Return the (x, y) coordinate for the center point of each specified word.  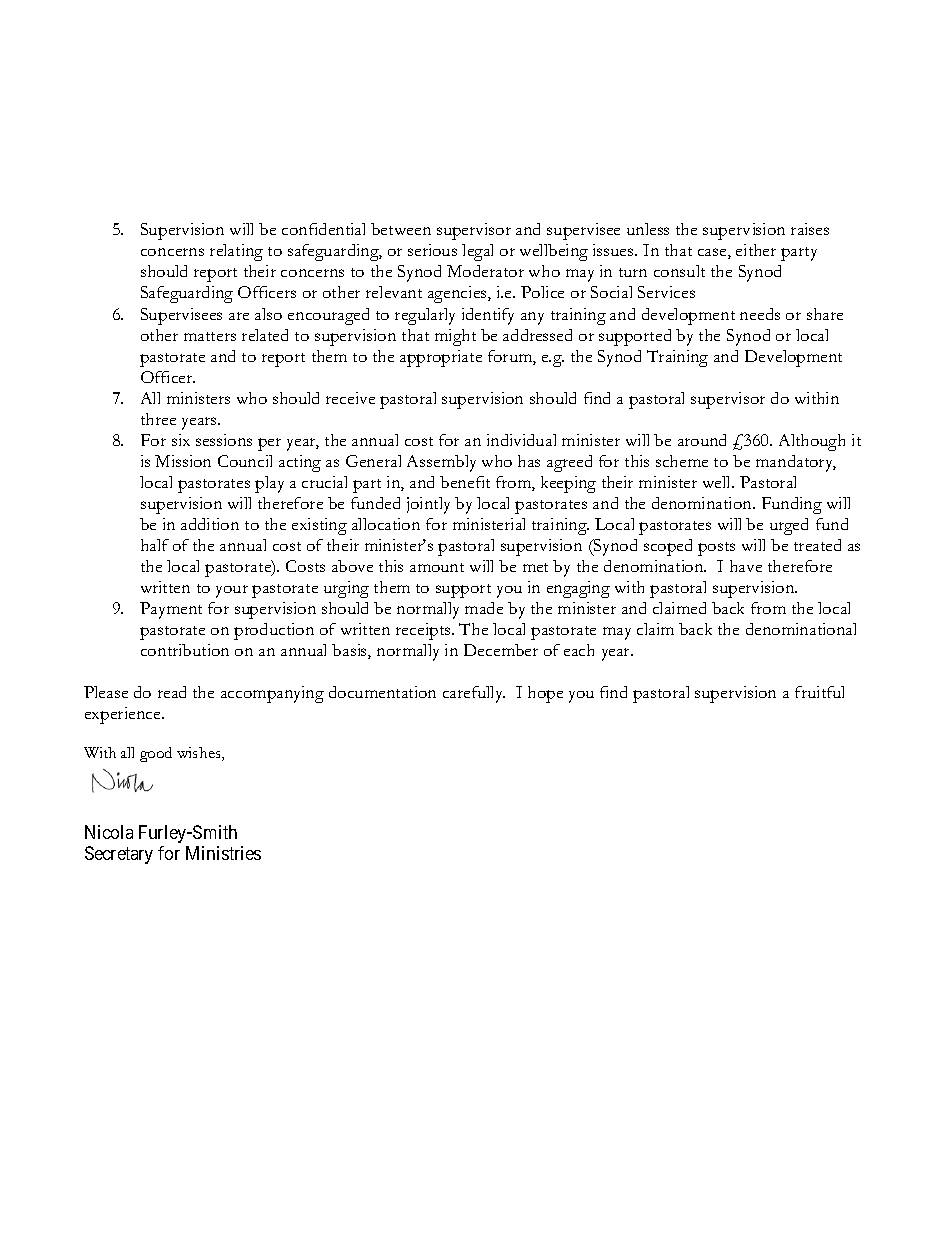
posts (716, 549)
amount (437, 567)
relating (236, 252)
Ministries (223, 853)
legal (477, 252)
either (756, 250)
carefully (474, 694)
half (155, 545)
